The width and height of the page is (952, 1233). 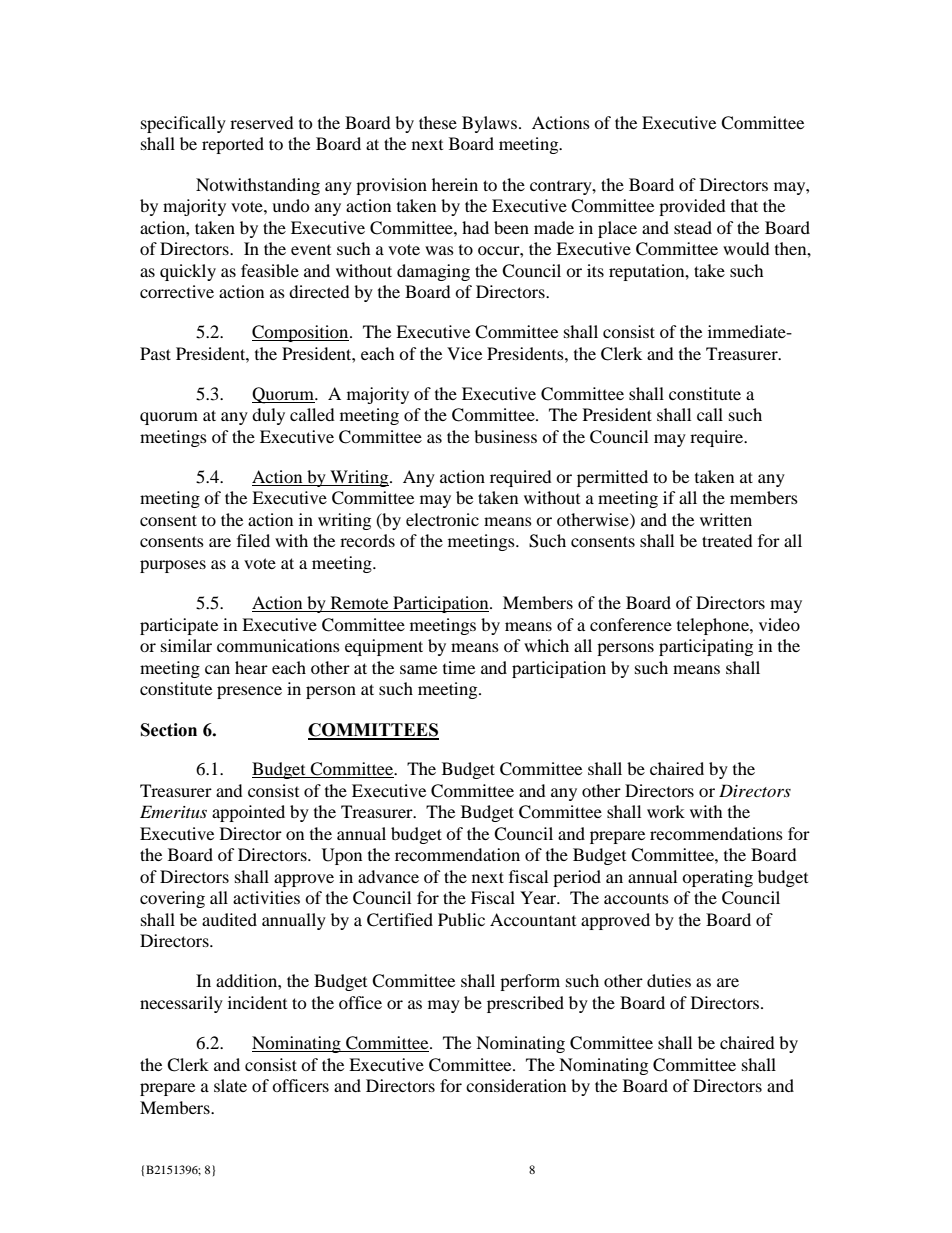 What do you see at coordinates (746, 248) in the page?
I see `would` at bounding box center [746, 248].
